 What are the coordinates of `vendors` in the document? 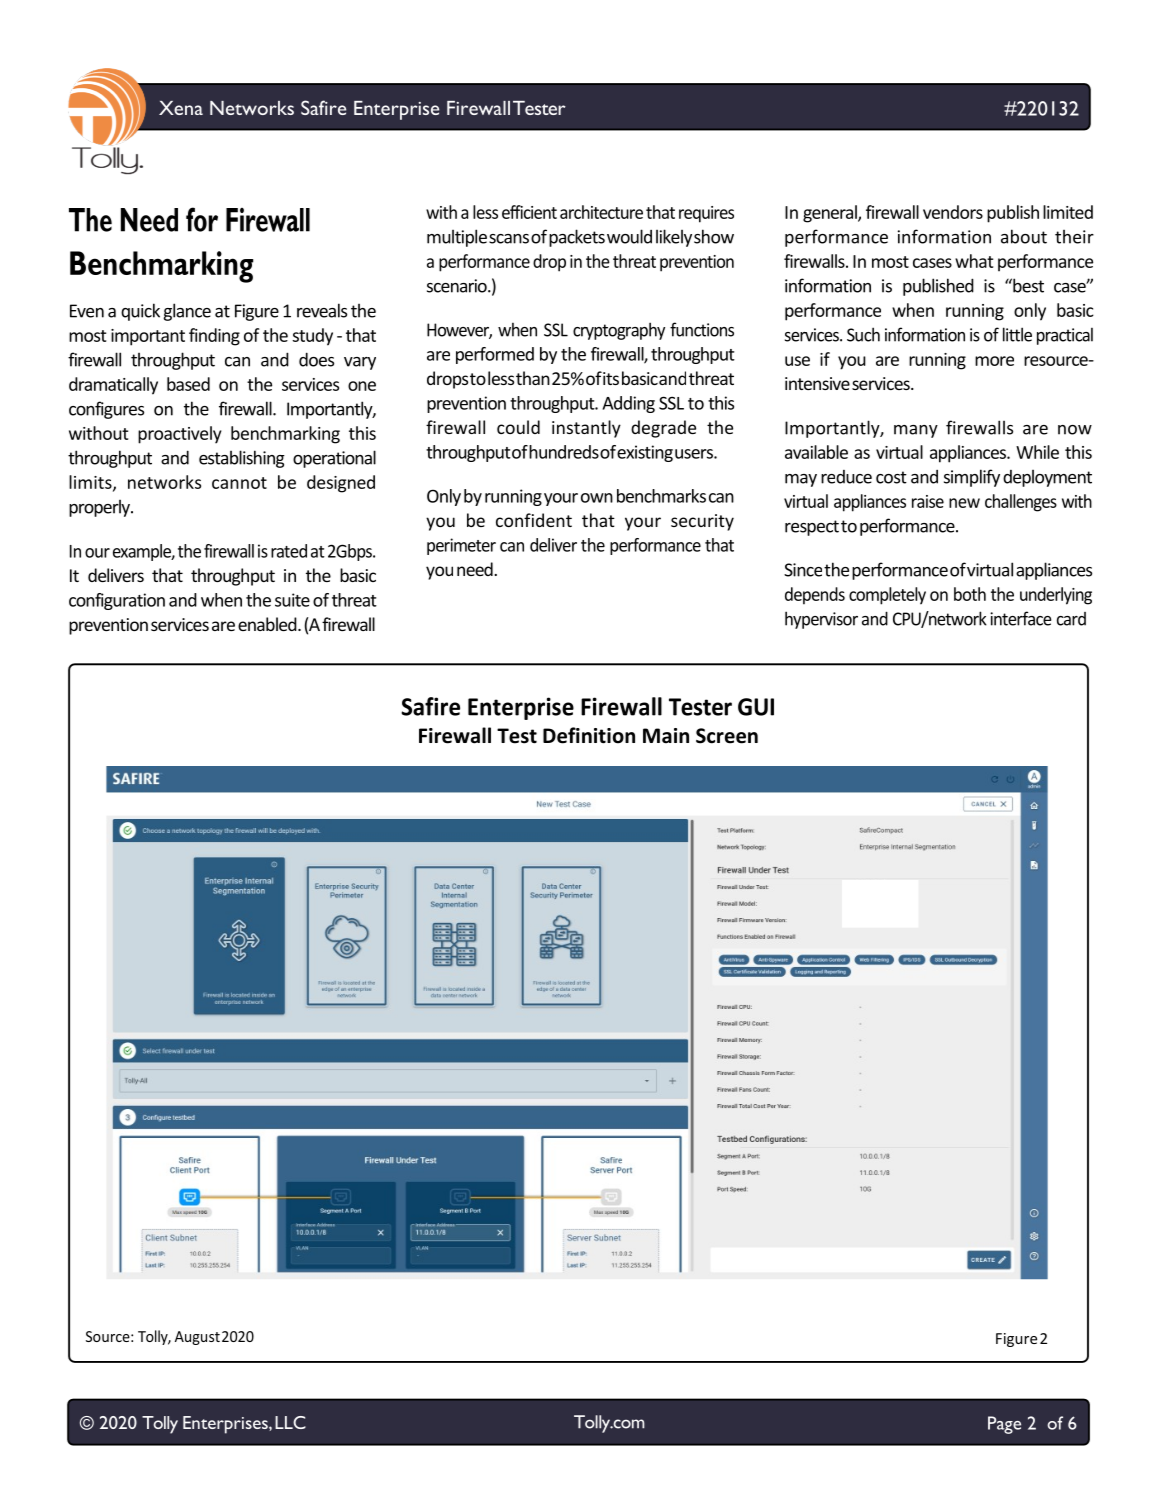 It's located at (953, 212).
